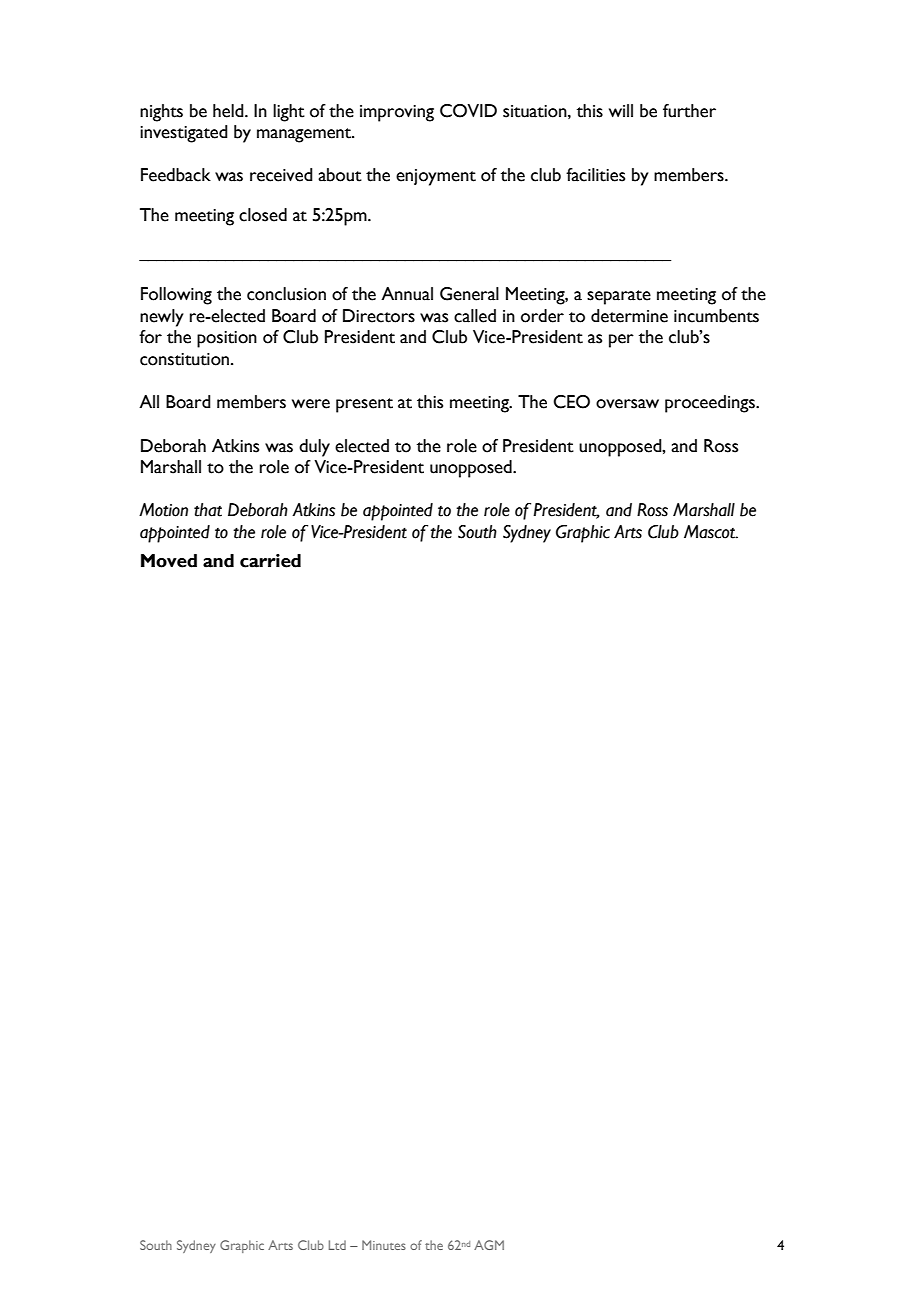  What do you see at coordinates (229, 111) in the screenshot?
I see `held` at bounding box center [229, 111].
